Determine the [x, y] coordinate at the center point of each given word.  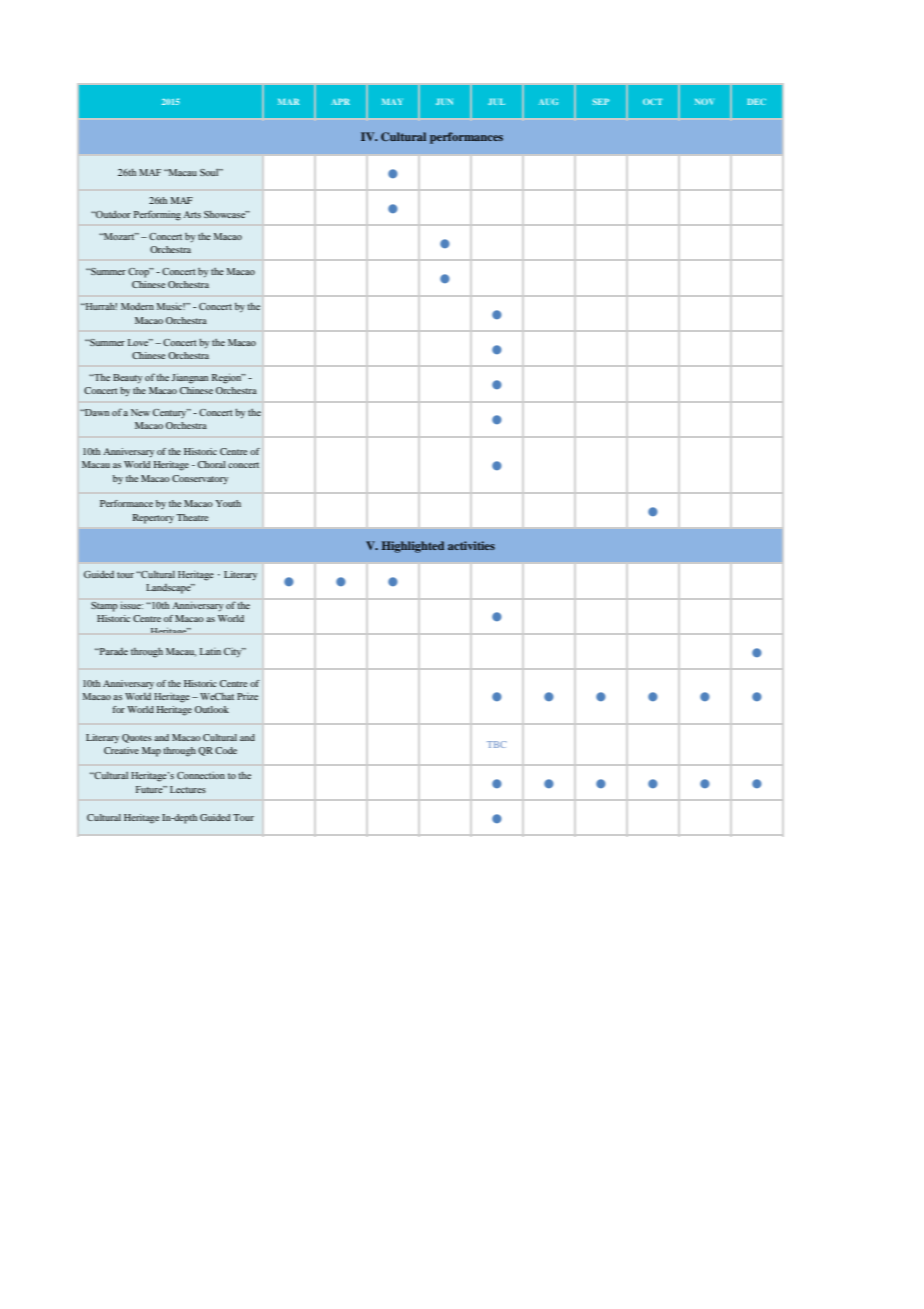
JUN [444, 102]
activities [471, 545]
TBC [496, 744]
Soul [210, 172]
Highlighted [413, 547]
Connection [201, 775]
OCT [653, 102]
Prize [247, 696]
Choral [212, 464]
